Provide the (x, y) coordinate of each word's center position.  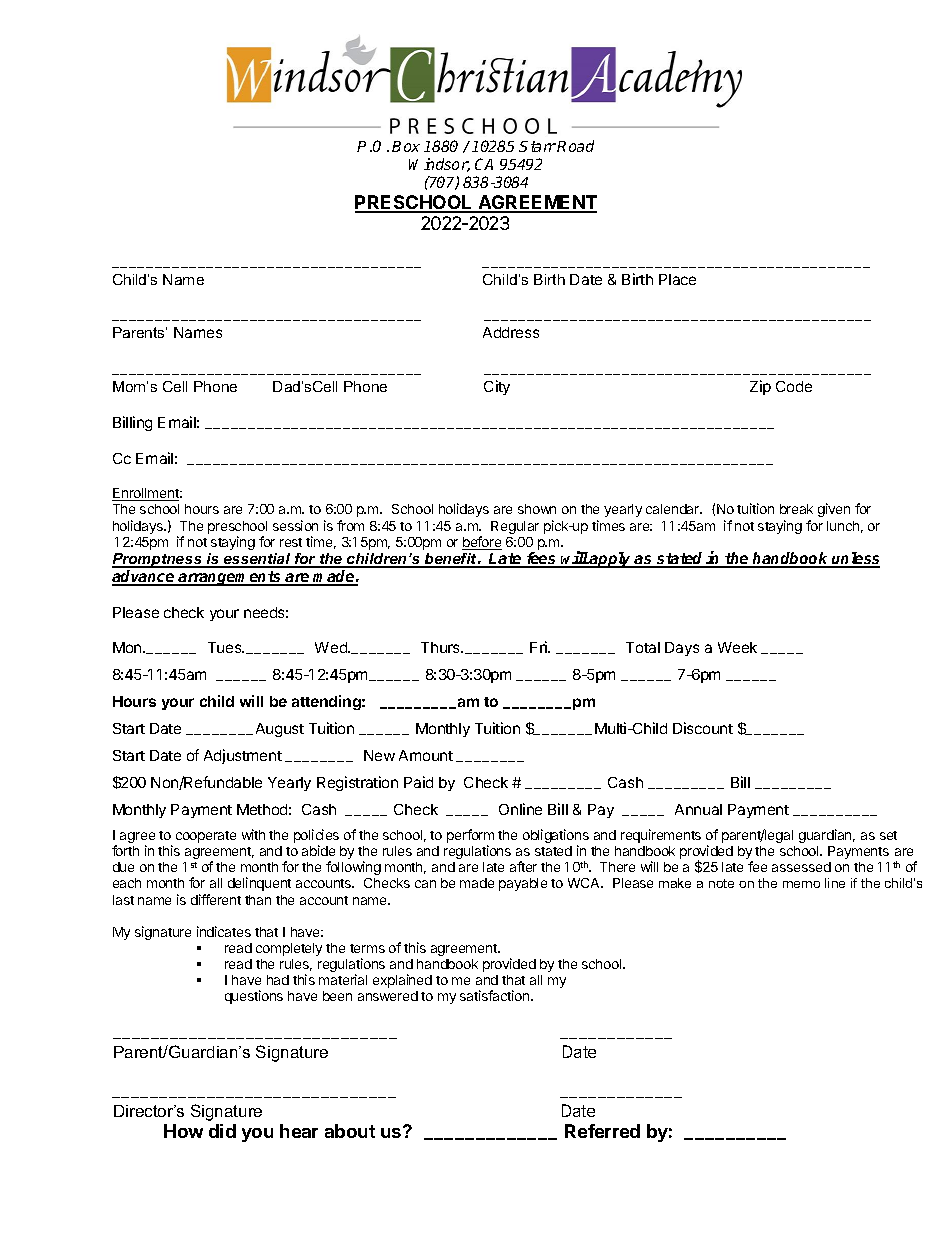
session (295, 525)
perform (470, 837)
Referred (602, 1131)
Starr (537, 146)
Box (406, 146)
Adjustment (243, 756)
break (796, 509)
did (222, 1131)
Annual (698, 809)
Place (677, 279)
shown (537, 509)
